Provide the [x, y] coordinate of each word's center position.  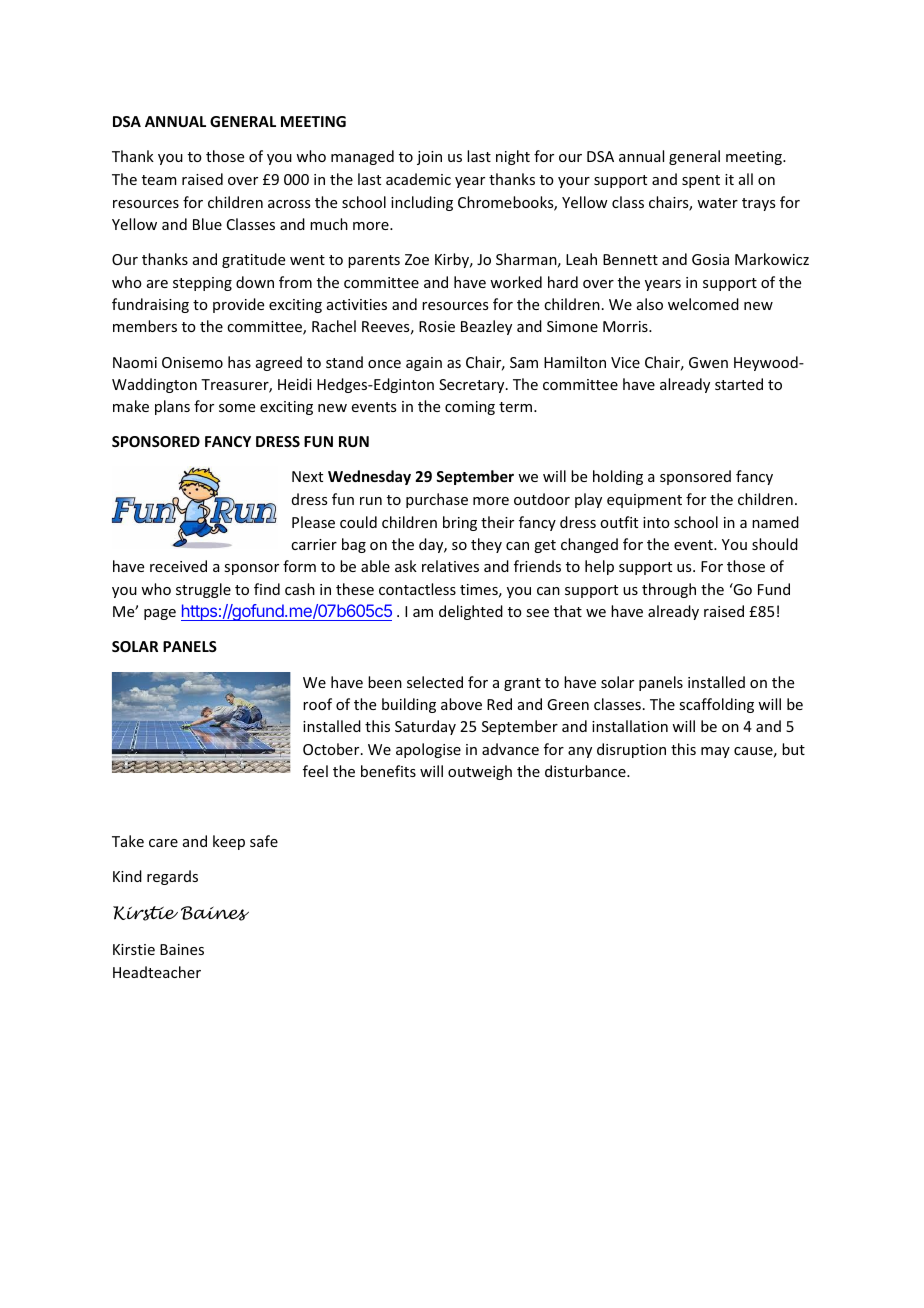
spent [701, 181]
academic [418, 179]
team [159, 180]
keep [229, 842]
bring [460, 523]
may [715, 752]
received [178, 566]
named [775, 522]
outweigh [480, 772]
